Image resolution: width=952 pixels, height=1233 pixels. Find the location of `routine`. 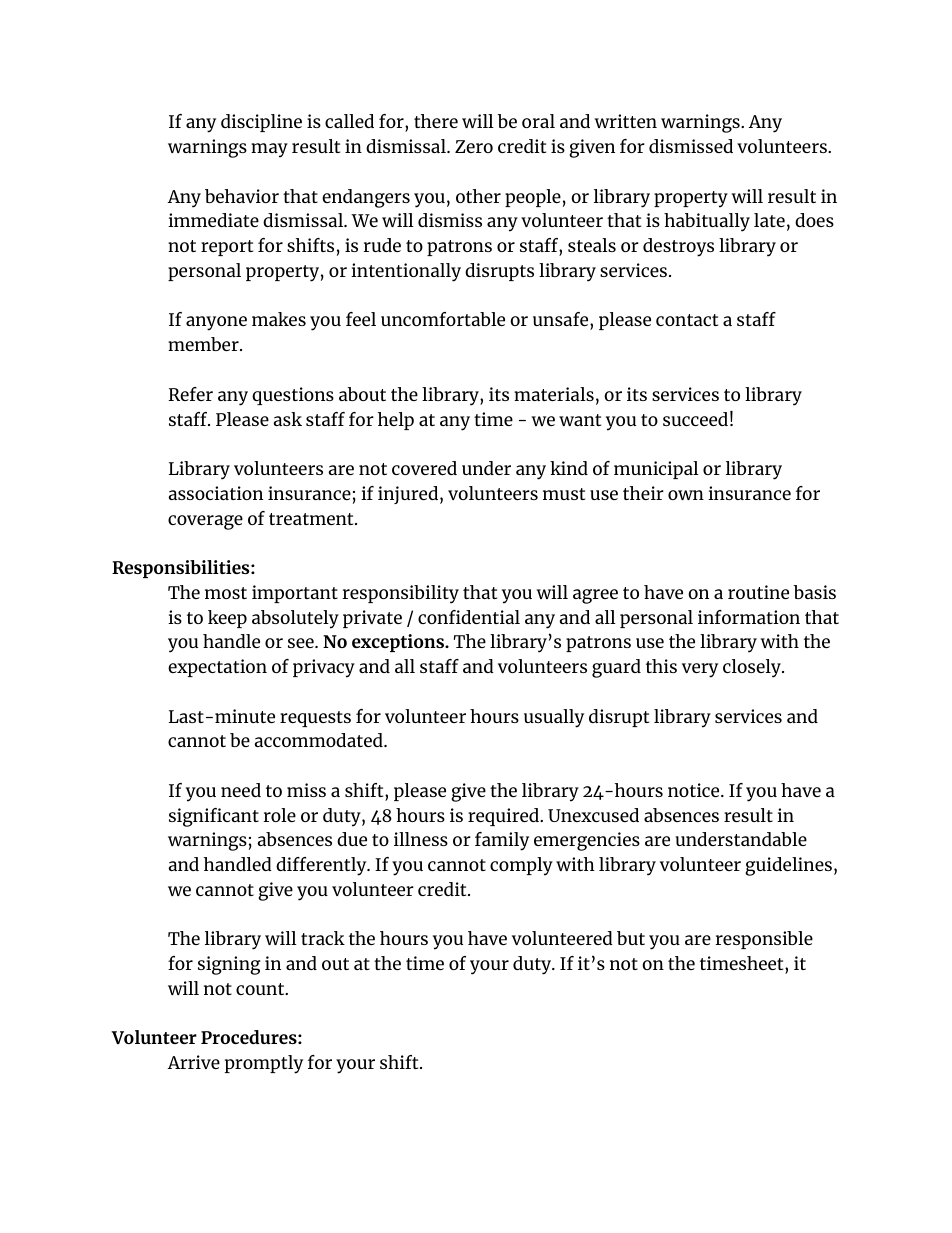

routine is located at coordinates (758, 592).
